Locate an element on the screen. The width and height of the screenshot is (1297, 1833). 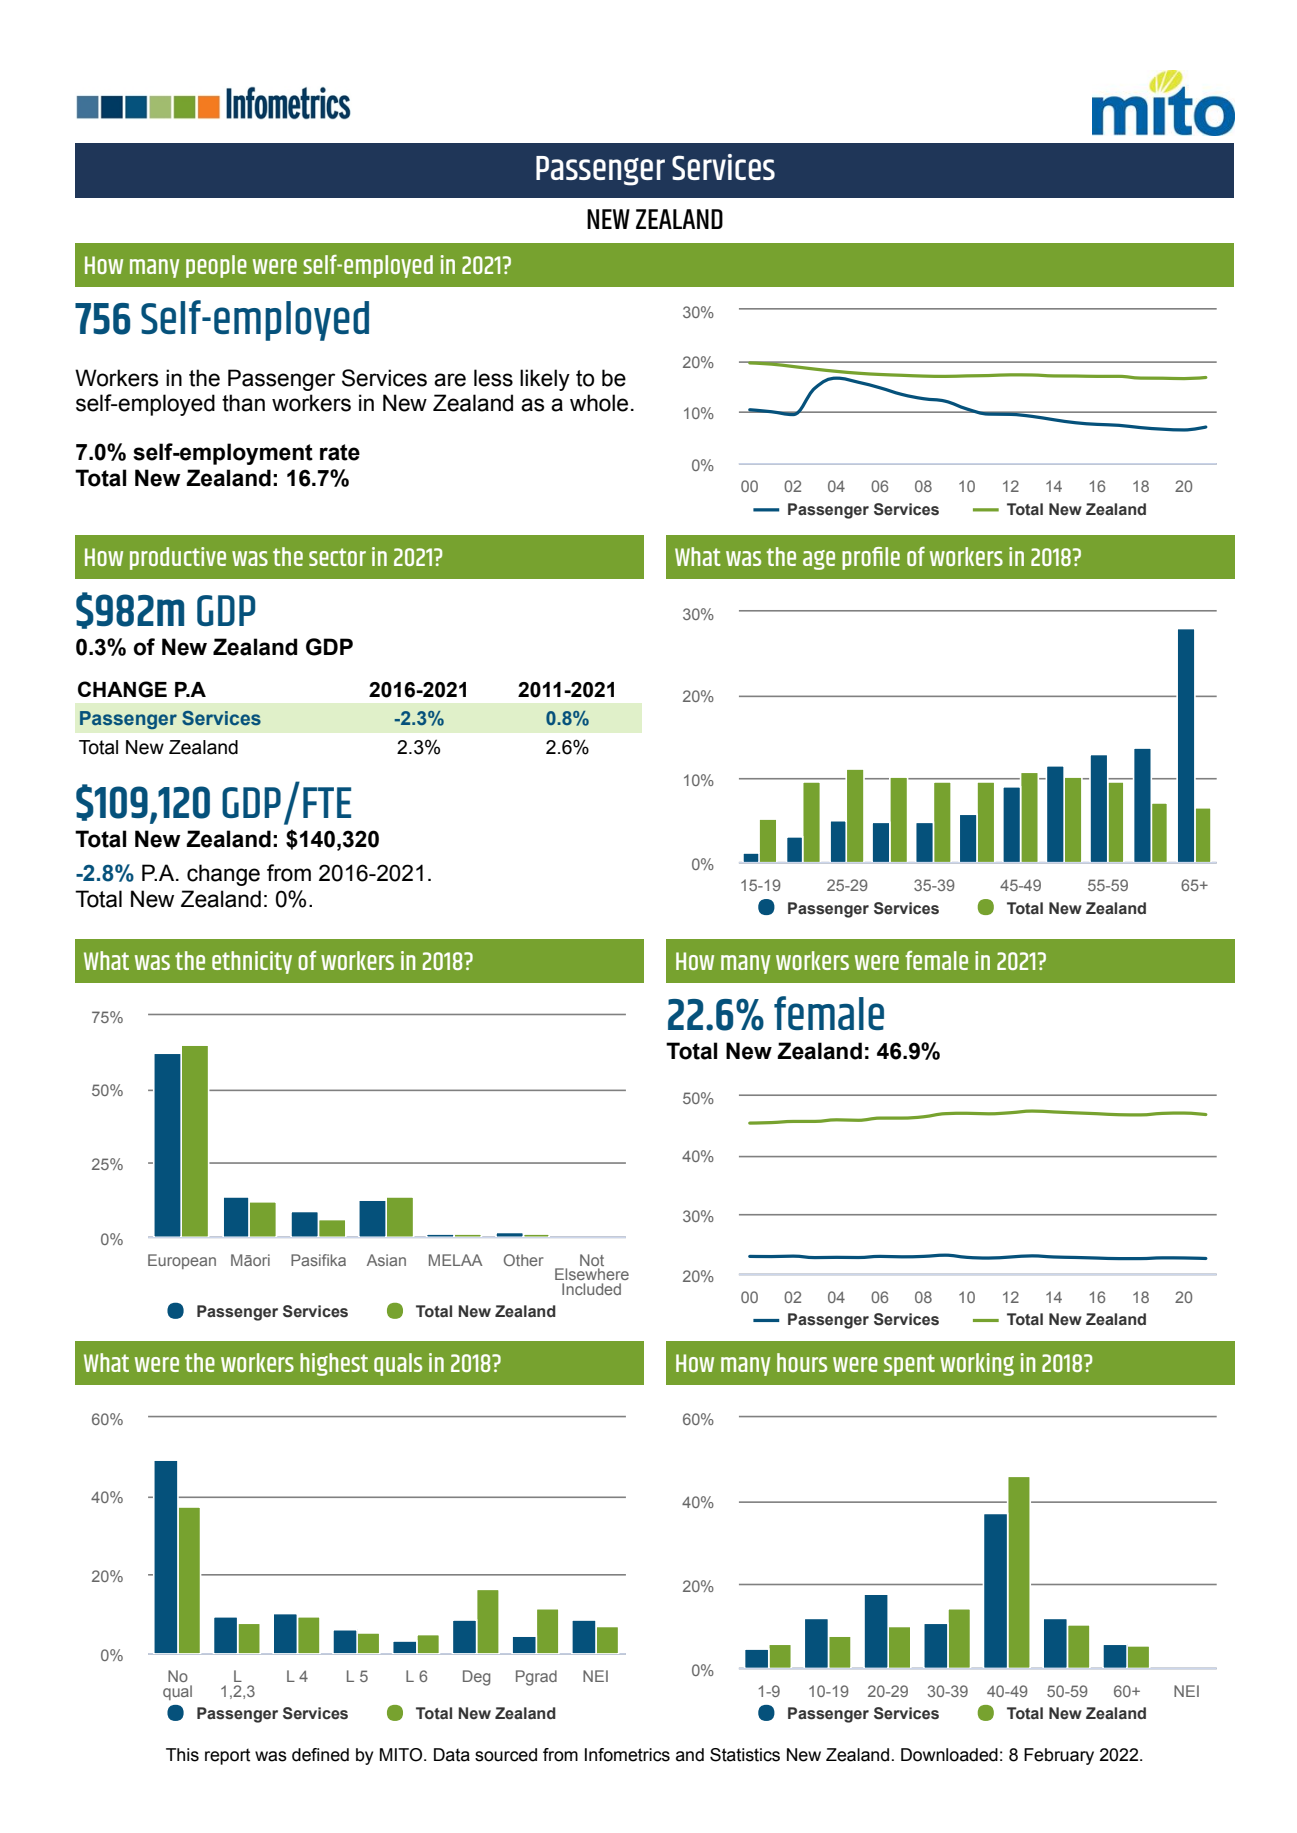
less is located at coordinates (493, 378).
